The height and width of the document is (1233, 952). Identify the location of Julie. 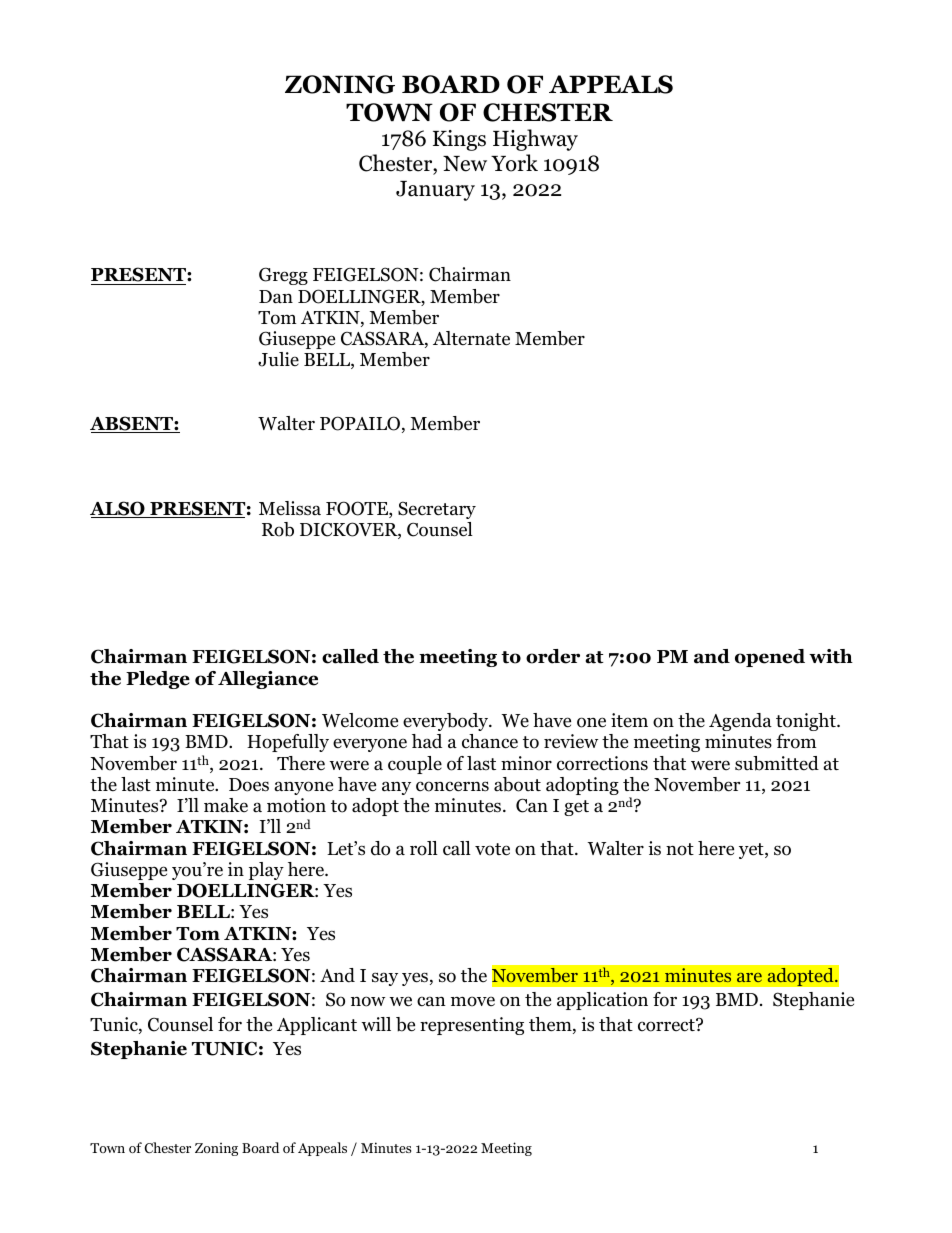
(278, 359).
